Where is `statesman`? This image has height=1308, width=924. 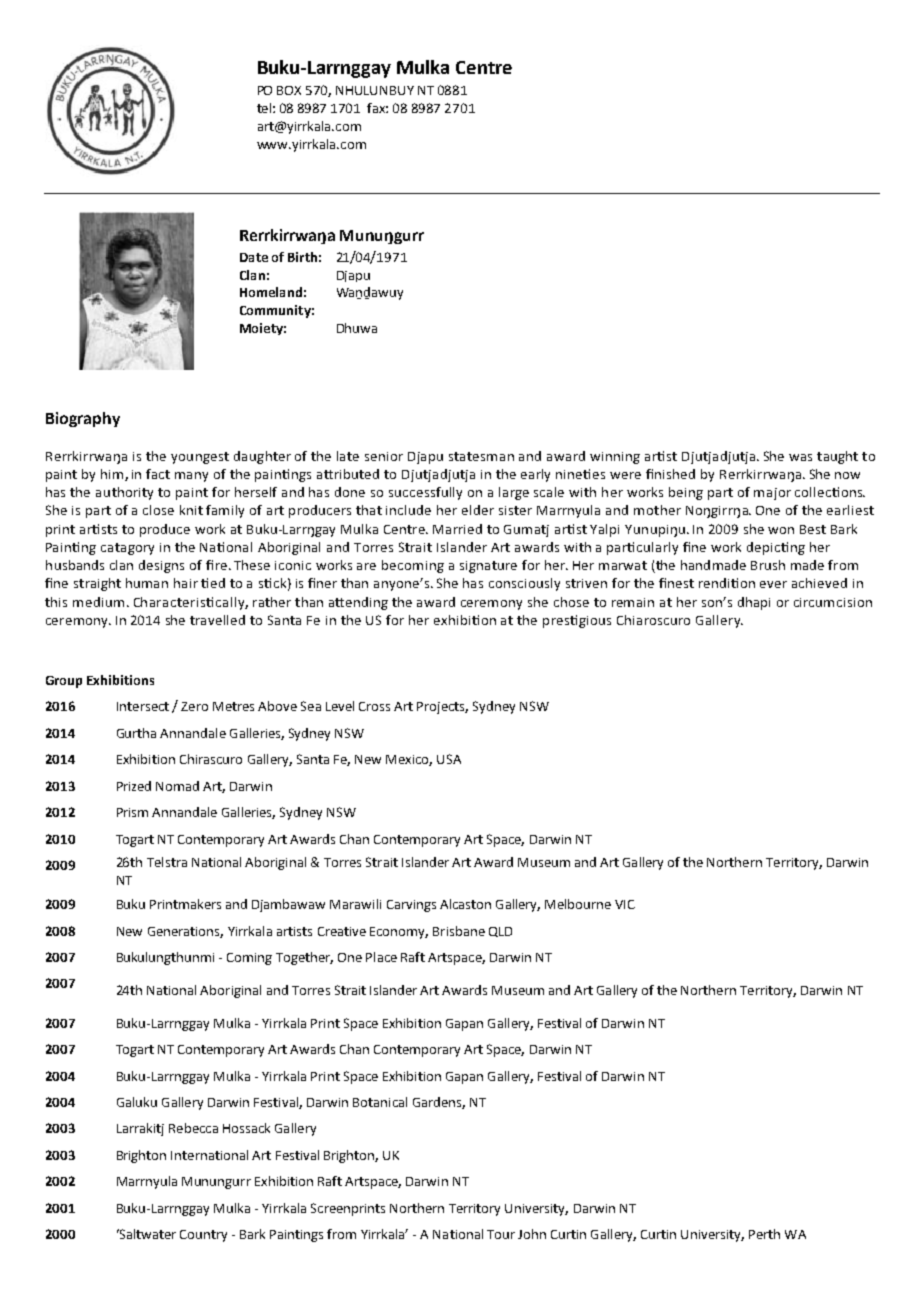
statesman is located at coordinates (481, 456).
